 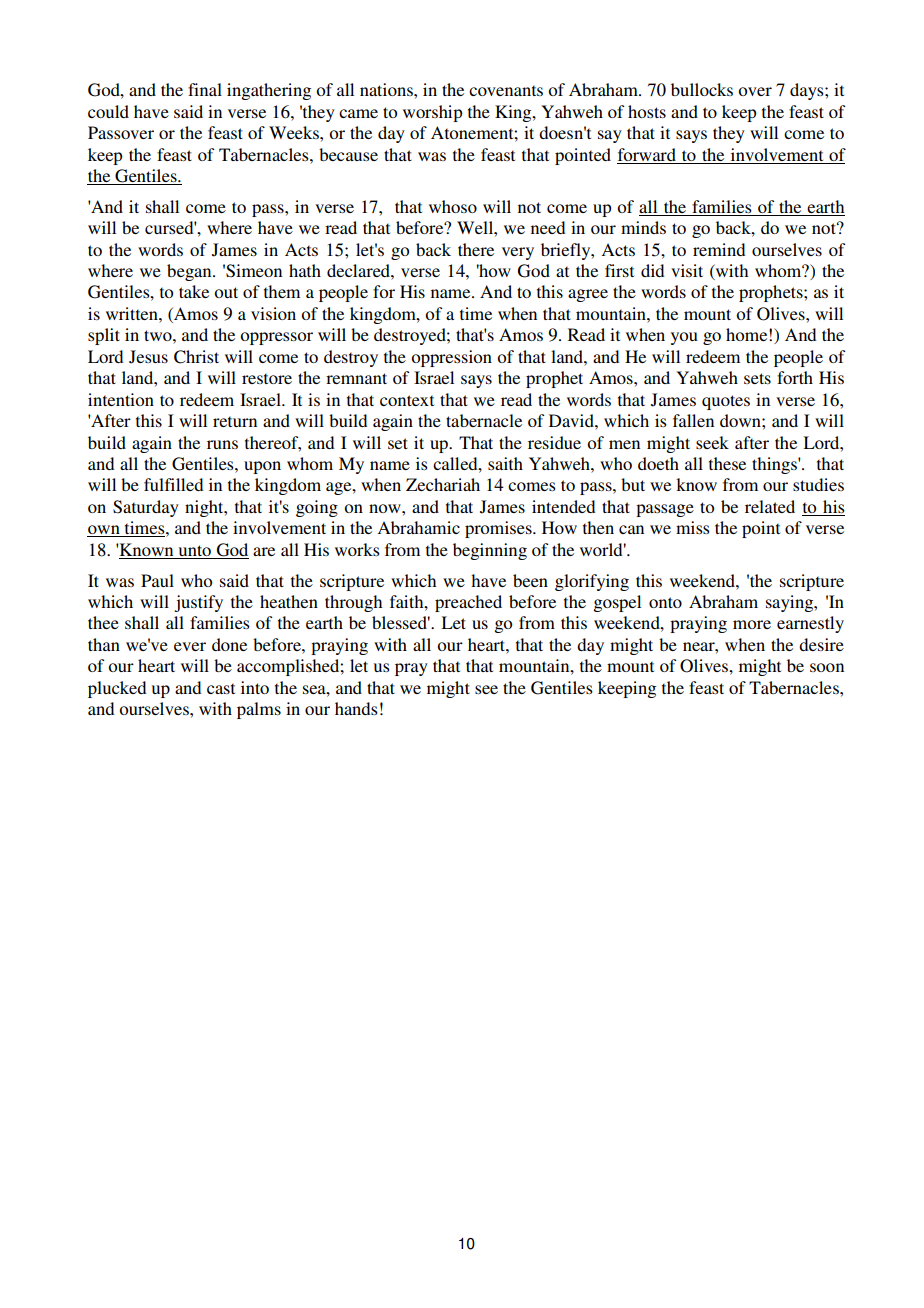 I want to click on fulfilled, so click(x=173, y=484).
